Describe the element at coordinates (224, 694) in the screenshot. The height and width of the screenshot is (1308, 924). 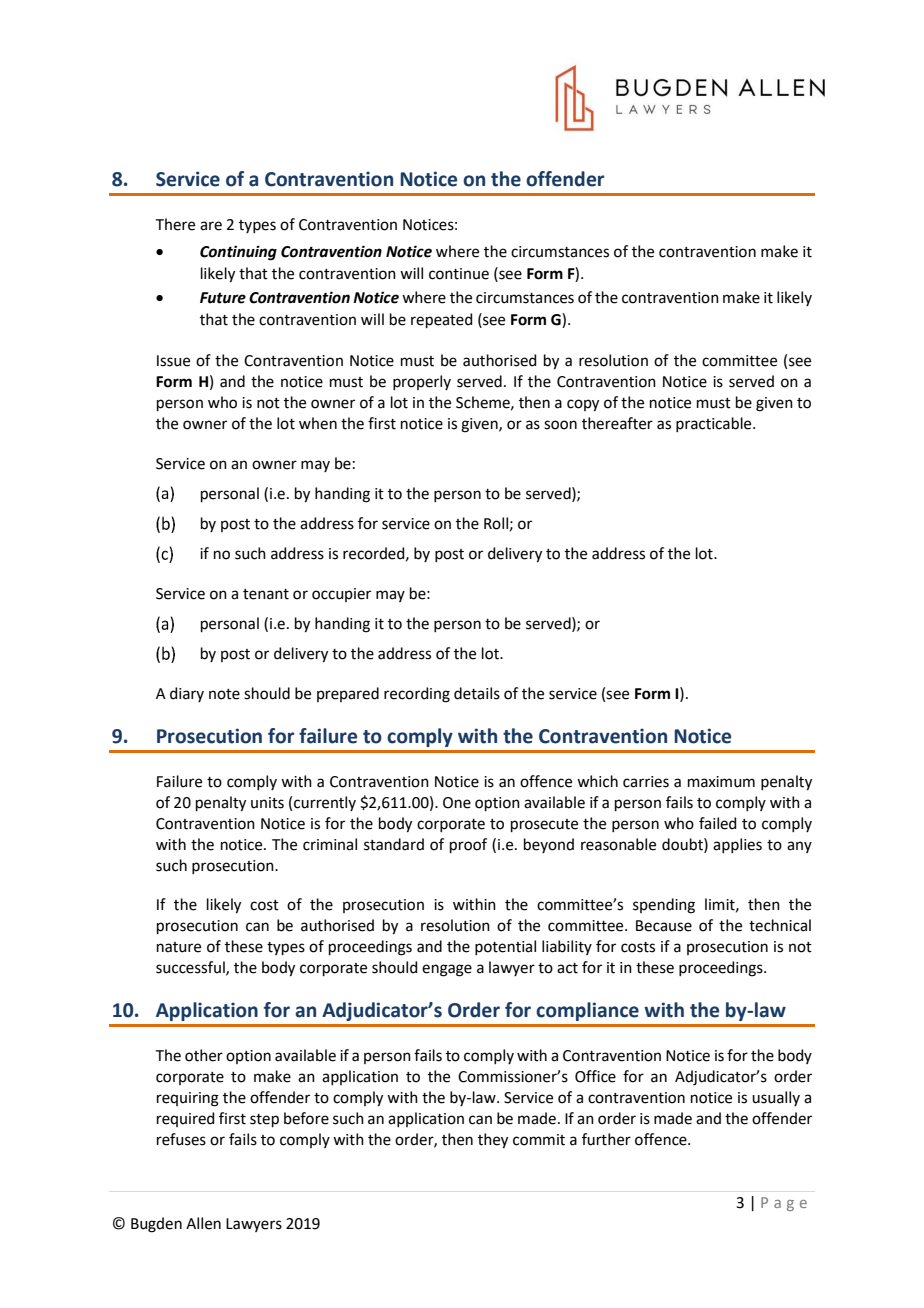
I see `note` at that location.
